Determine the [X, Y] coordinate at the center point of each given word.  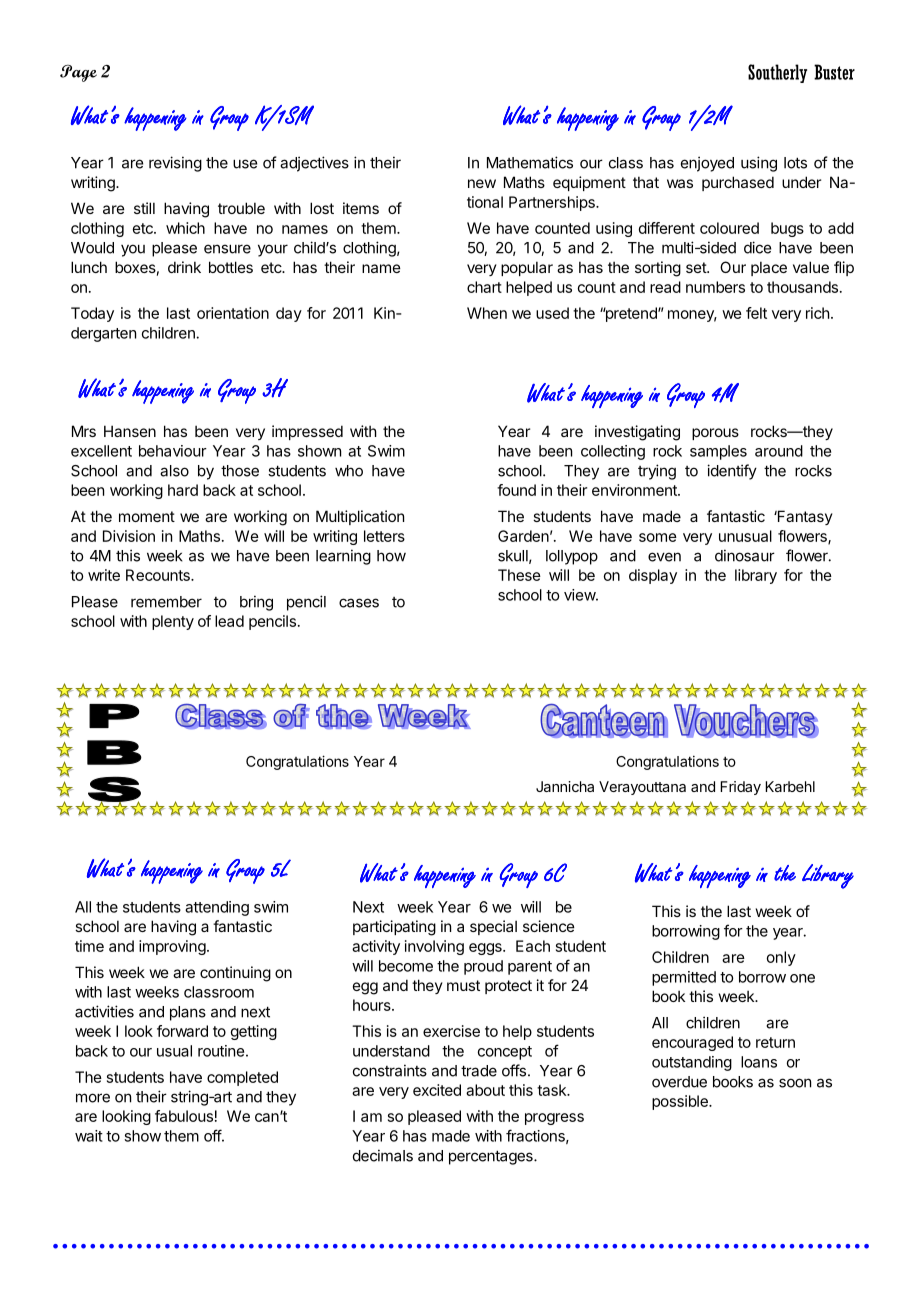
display [653, 576]
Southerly [777, 73]
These [519, 575]
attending [217, 908]
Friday [740, 788]
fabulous [184, 1116]
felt [756, 313]
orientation [233, 313]
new [482, 183]
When [487, 313]
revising [175, 164]
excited [437, 1090]
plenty [173, 622]
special [493, 927]
